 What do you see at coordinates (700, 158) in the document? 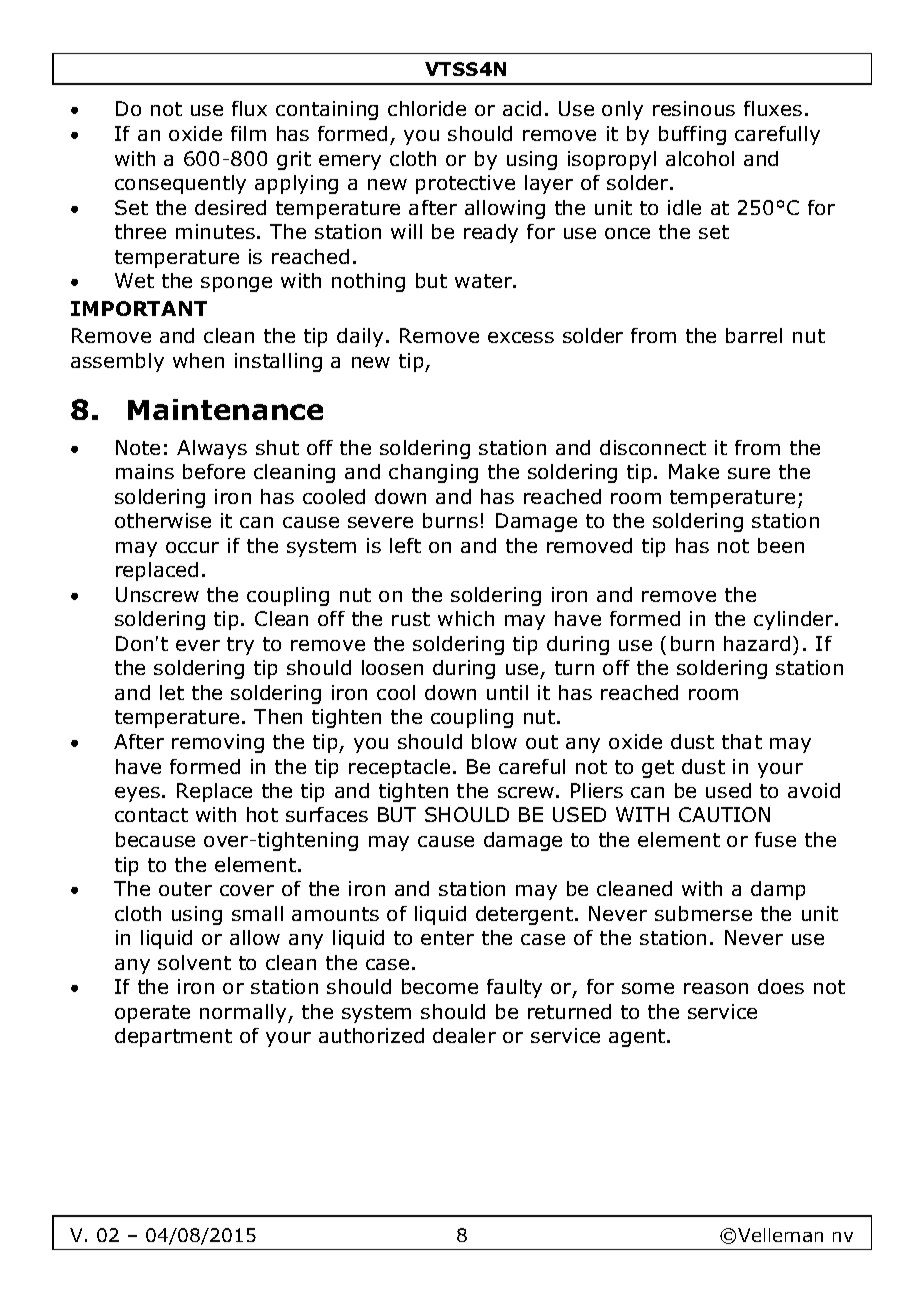
I see `alcohol` at bounding box center [700, 158].
